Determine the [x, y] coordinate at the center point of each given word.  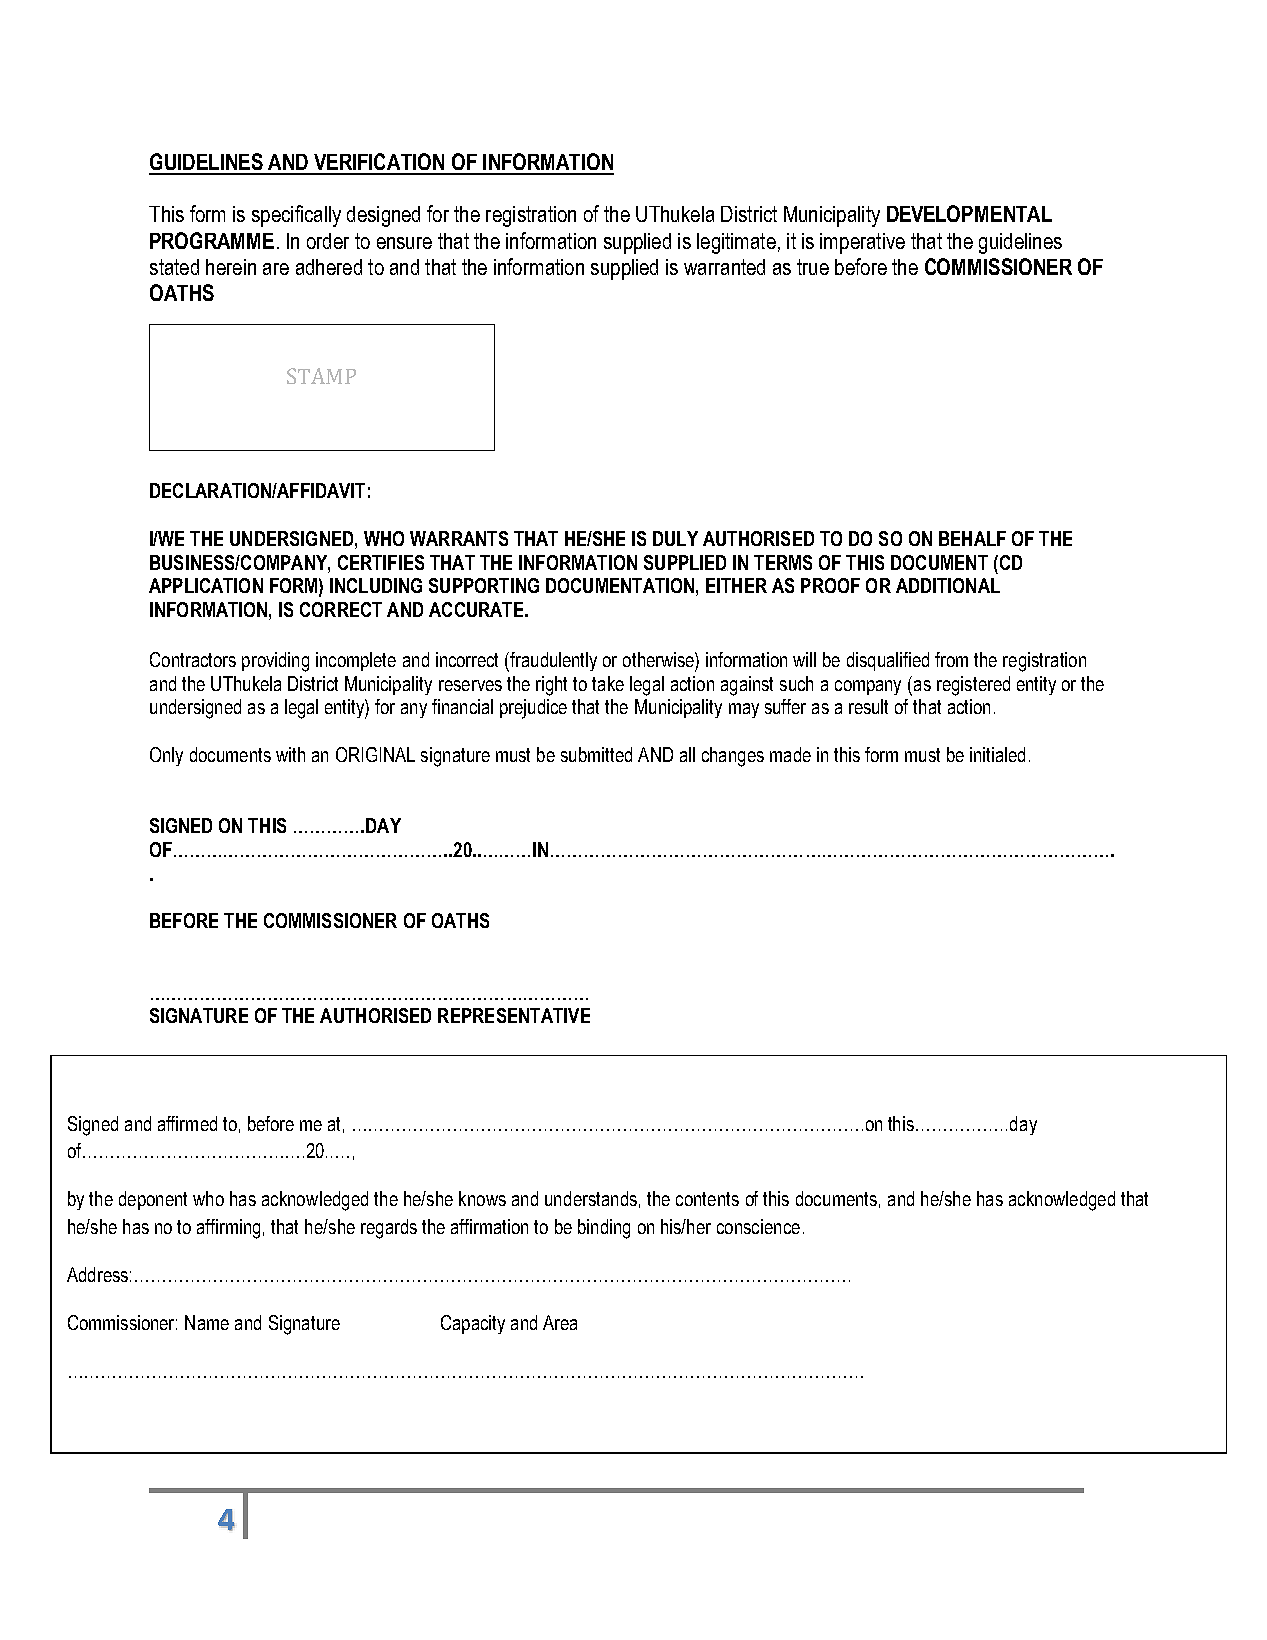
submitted [596, 754]
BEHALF [972, 538]
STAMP [321, 376]
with [290, 754]
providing [275, 662]
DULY [675, 538]
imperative [862, 243]
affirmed [187, 1123]
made [790, 754]
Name [207, 1322]
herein [231, 267]
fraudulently [552, 662]
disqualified [888, 661]
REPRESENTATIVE [514, 1015]
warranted [724, 267]
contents [707, 1199]
